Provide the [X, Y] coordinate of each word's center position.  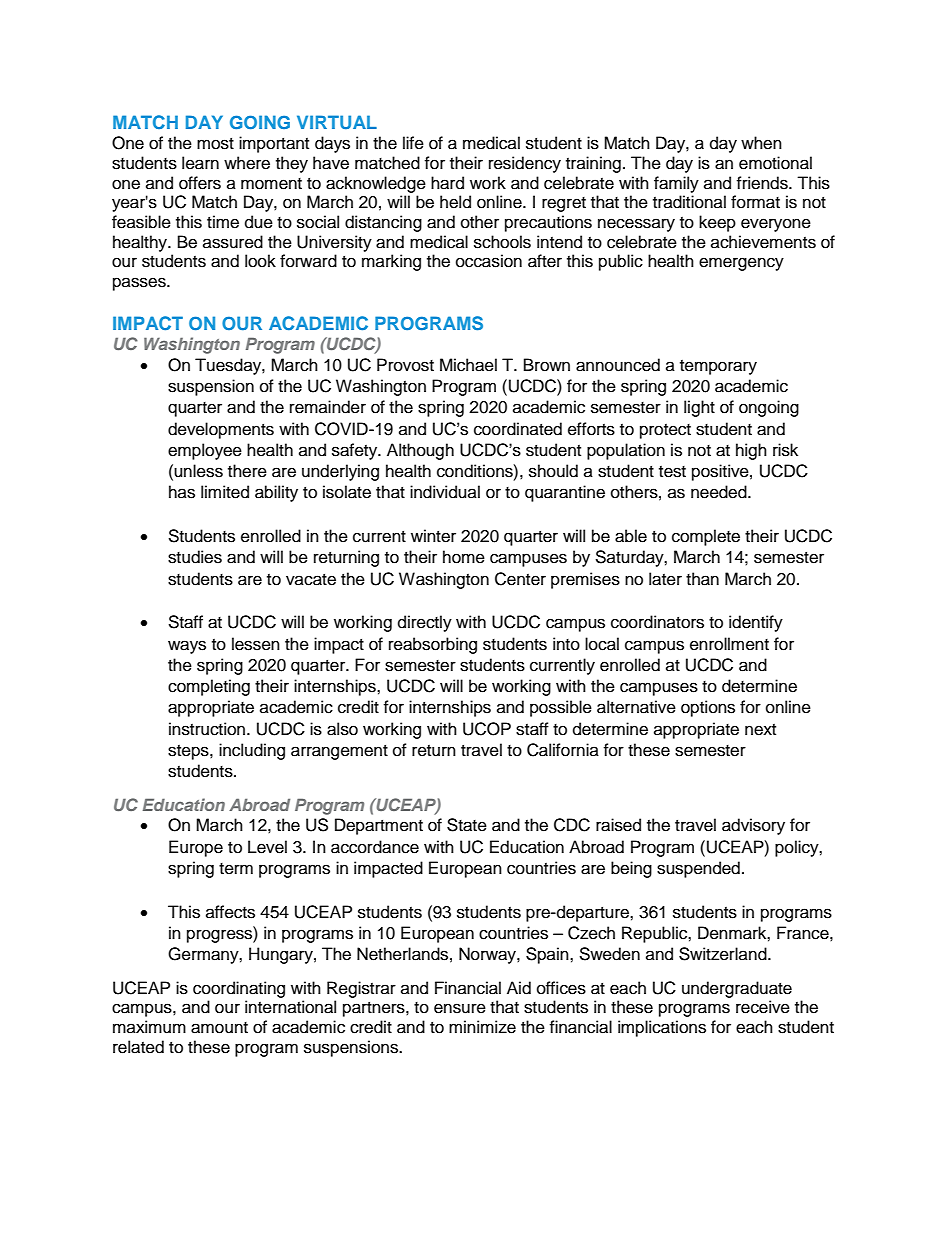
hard [447, 183]
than [702, 579]
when [761, 143]
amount [219, 1028]
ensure [460, 1008]
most [215, 144]
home [464, 557]
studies [195, 557]
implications [662, 1028]
